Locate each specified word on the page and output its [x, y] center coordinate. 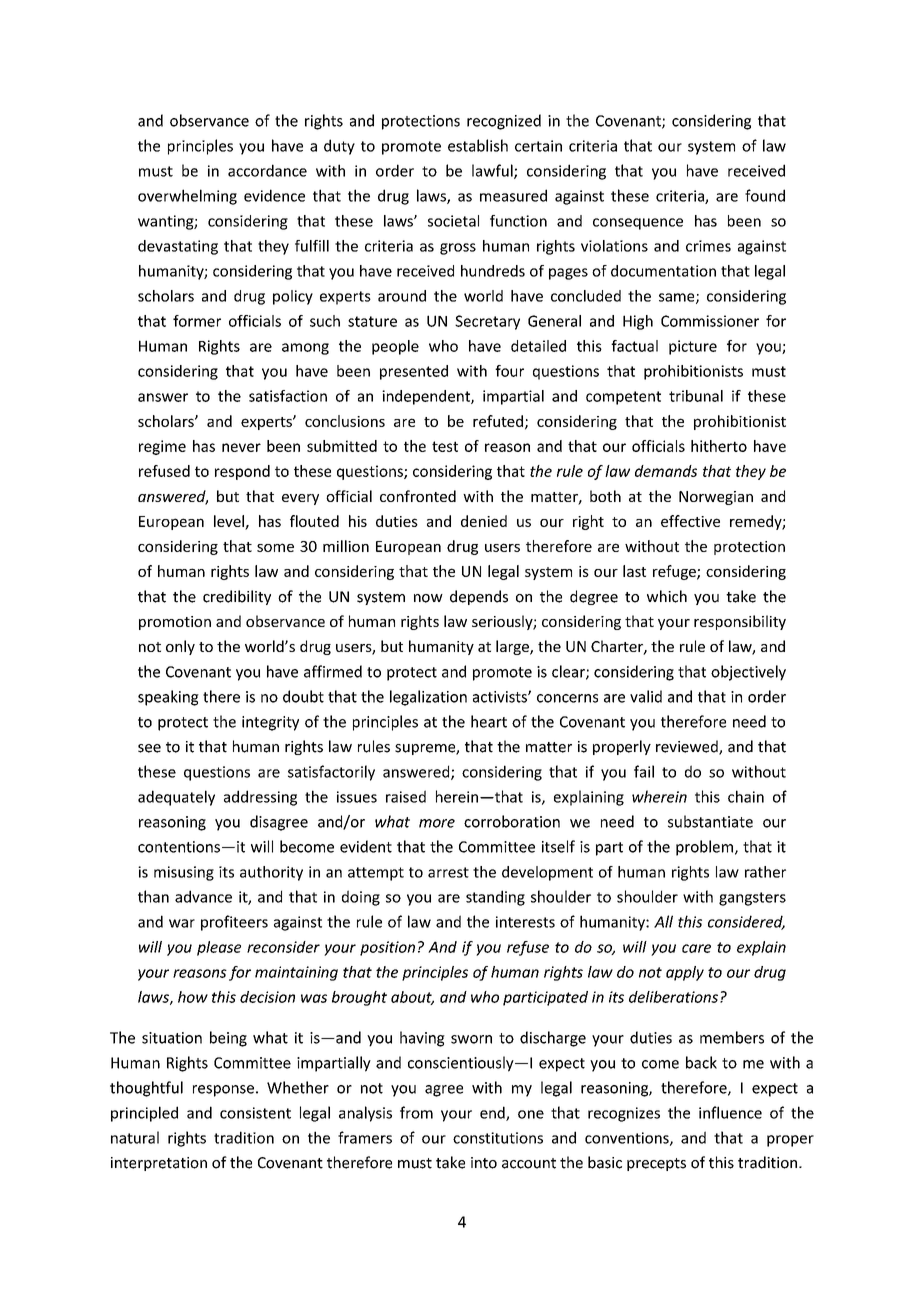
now [428, 598]
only [180, 647]
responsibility [740, 622]
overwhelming [187, 197]
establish [478, 145]
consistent [255, 1113]
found [765, 195]
